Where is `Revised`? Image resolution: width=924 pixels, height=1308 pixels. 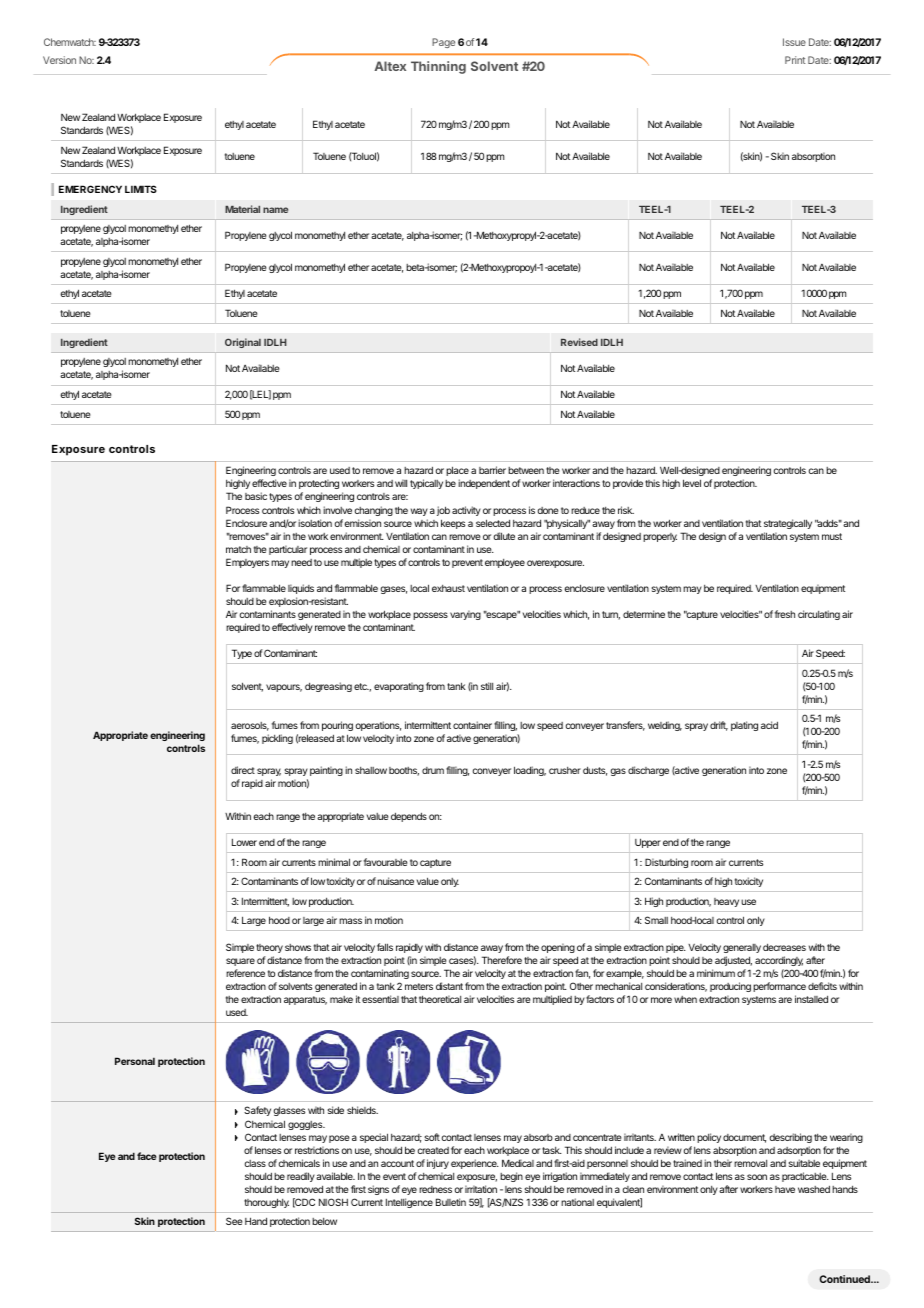 Revised is located at coordinates (579, 342).
